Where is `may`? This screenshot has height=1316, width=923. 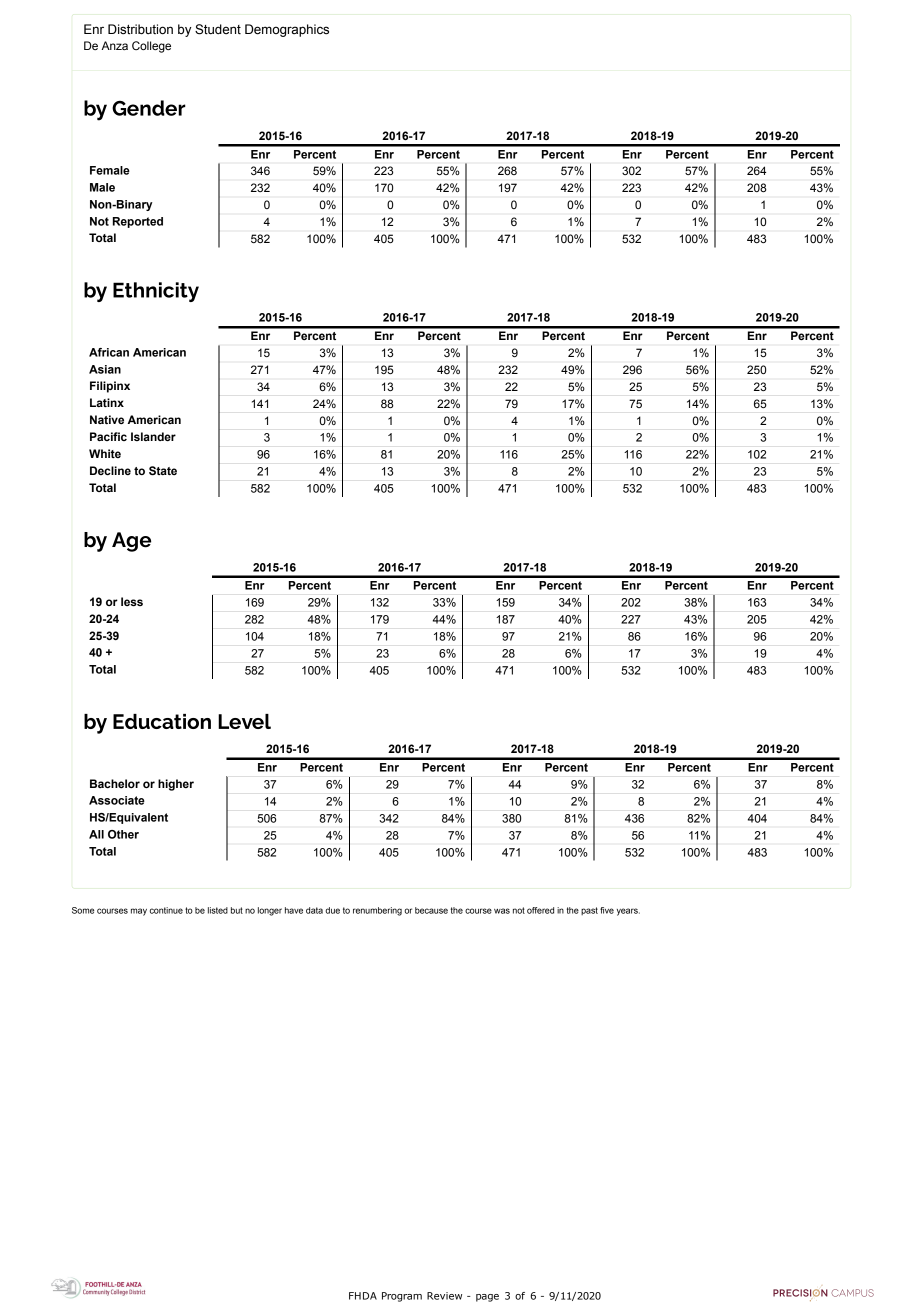
may is located at coordinates (139, 912).
